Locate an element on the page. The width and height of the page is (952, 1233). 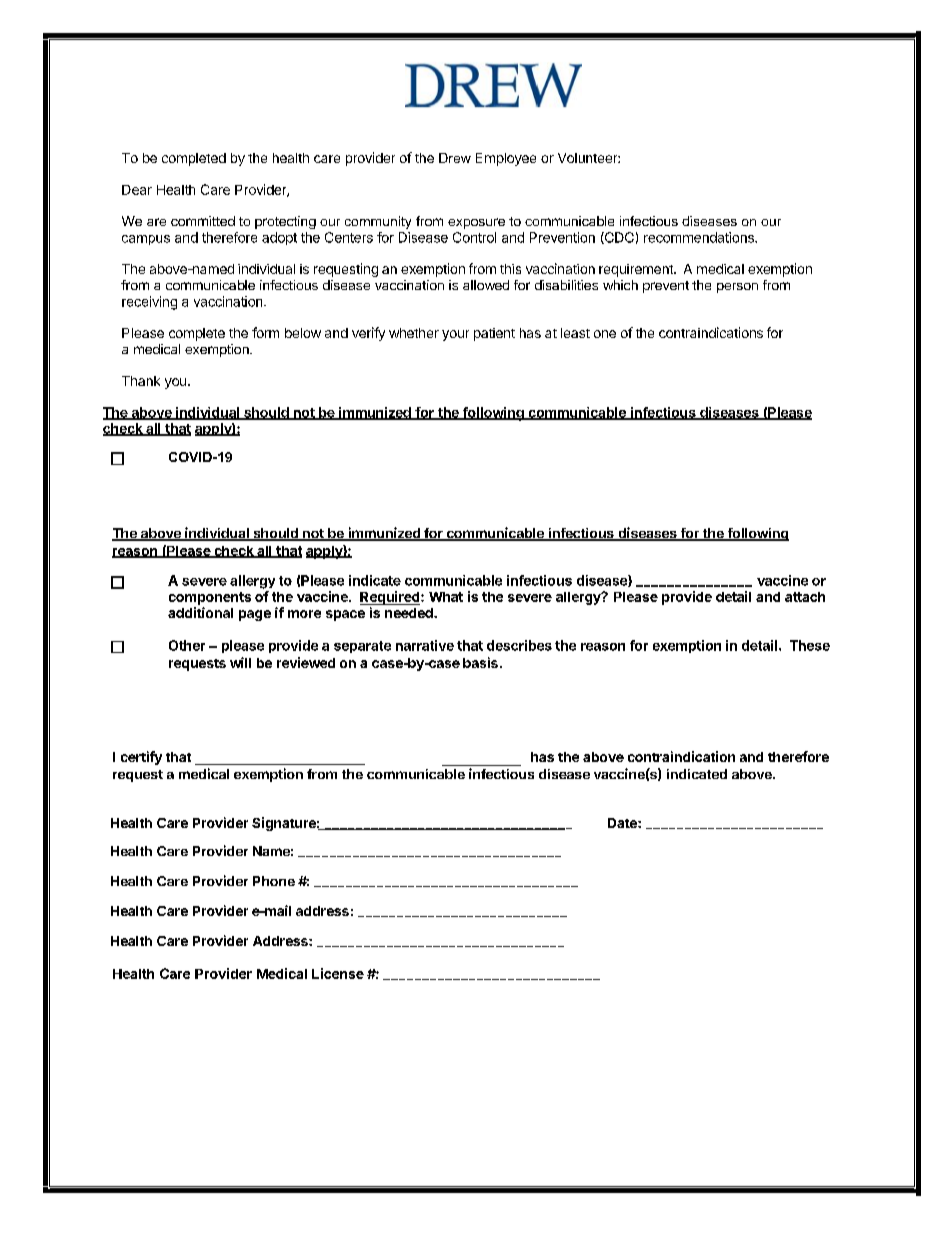
License is located at coordinates (338, 973).
